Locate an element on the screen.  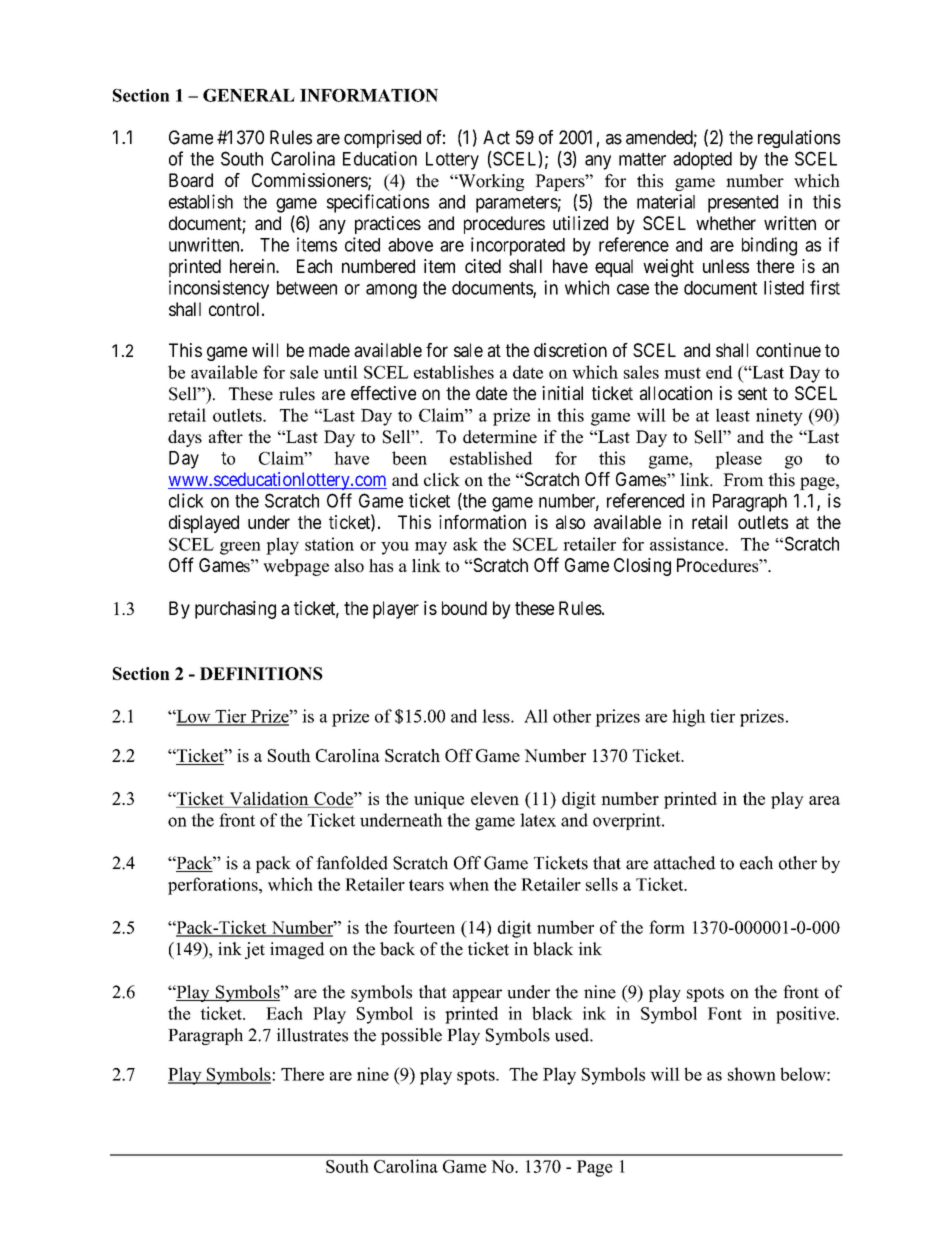
comprised is located at coordinates (382, 139).
